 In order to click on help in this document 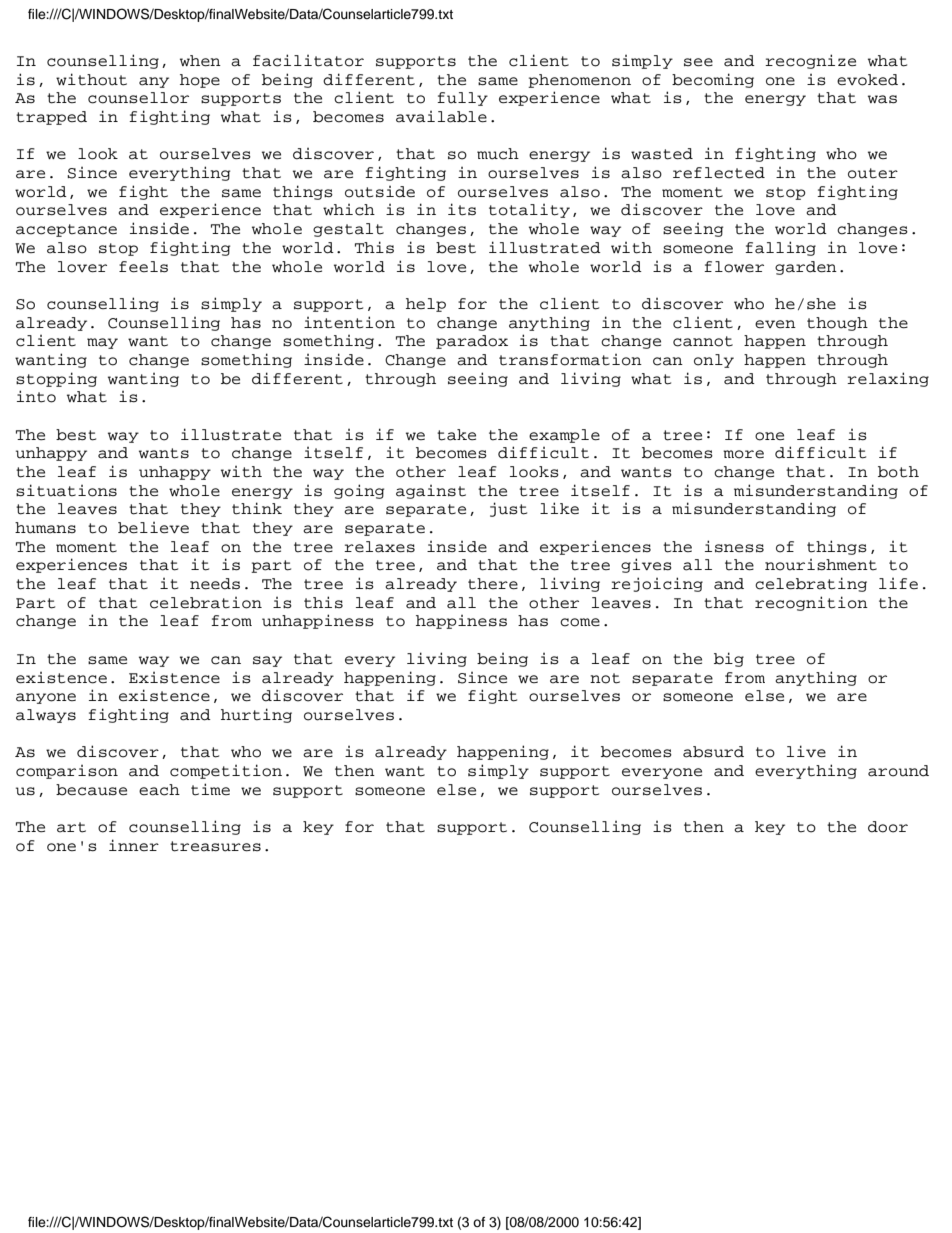, I will do `click(426, 305)`.
